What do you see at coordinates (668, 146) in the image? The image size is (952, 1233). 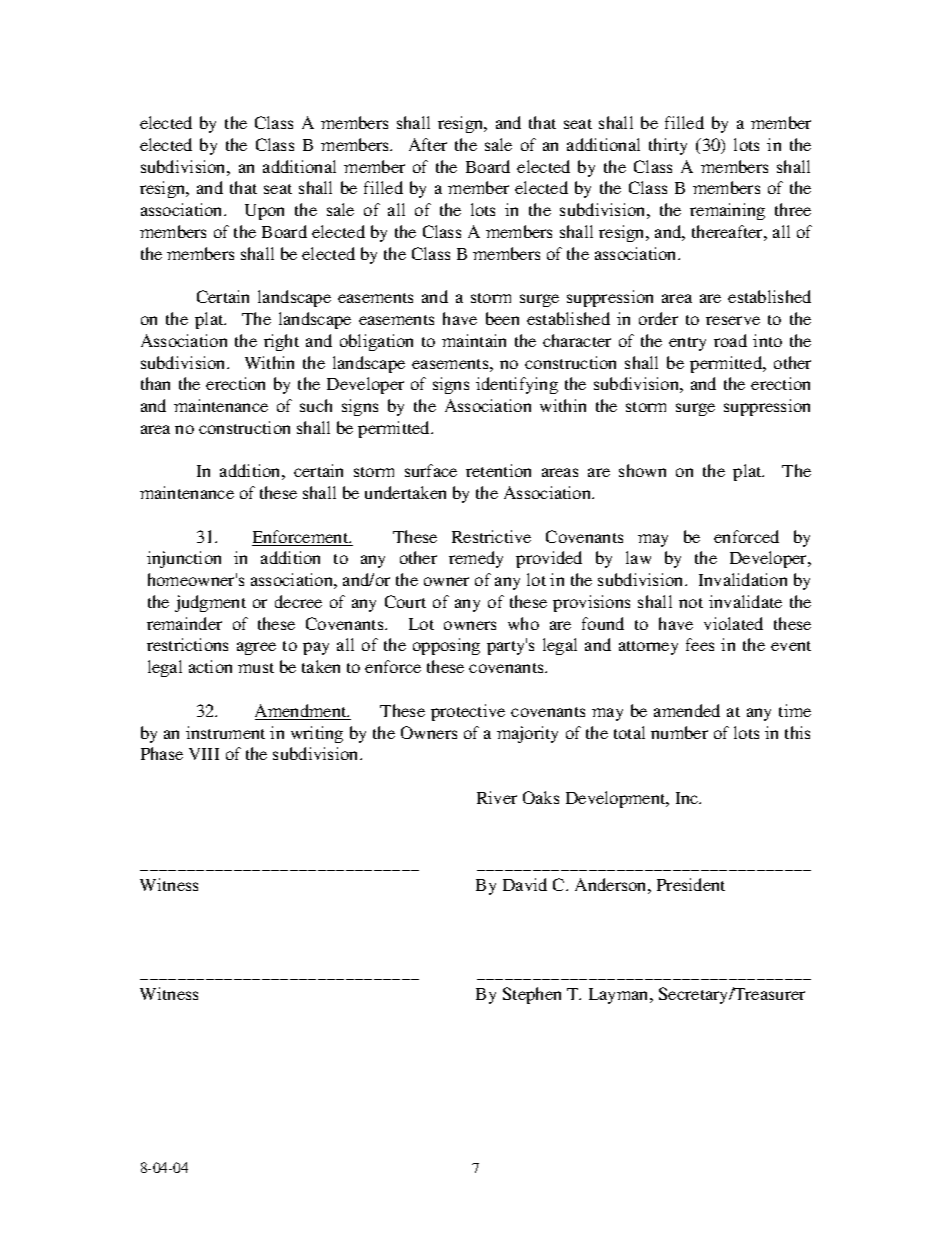 I see `thirty` at bounding box center [668, 146].
